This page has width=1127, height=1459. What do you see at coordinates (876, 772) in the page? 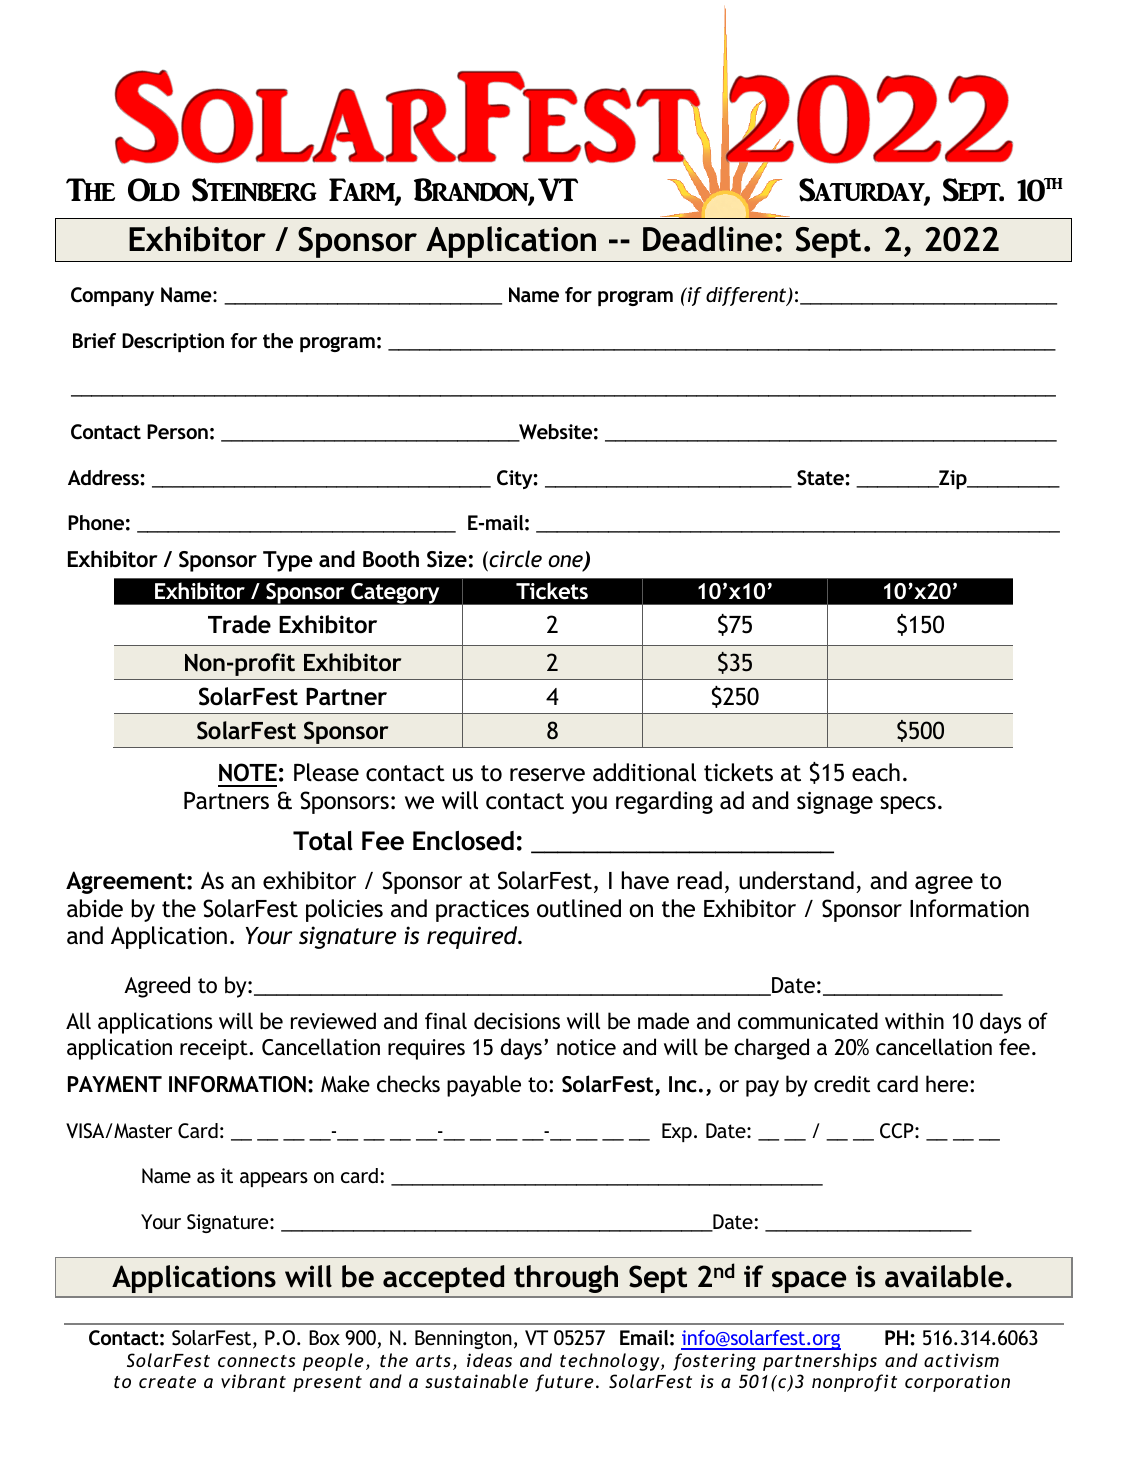
I see `each` at bounding box center [876, 772].
